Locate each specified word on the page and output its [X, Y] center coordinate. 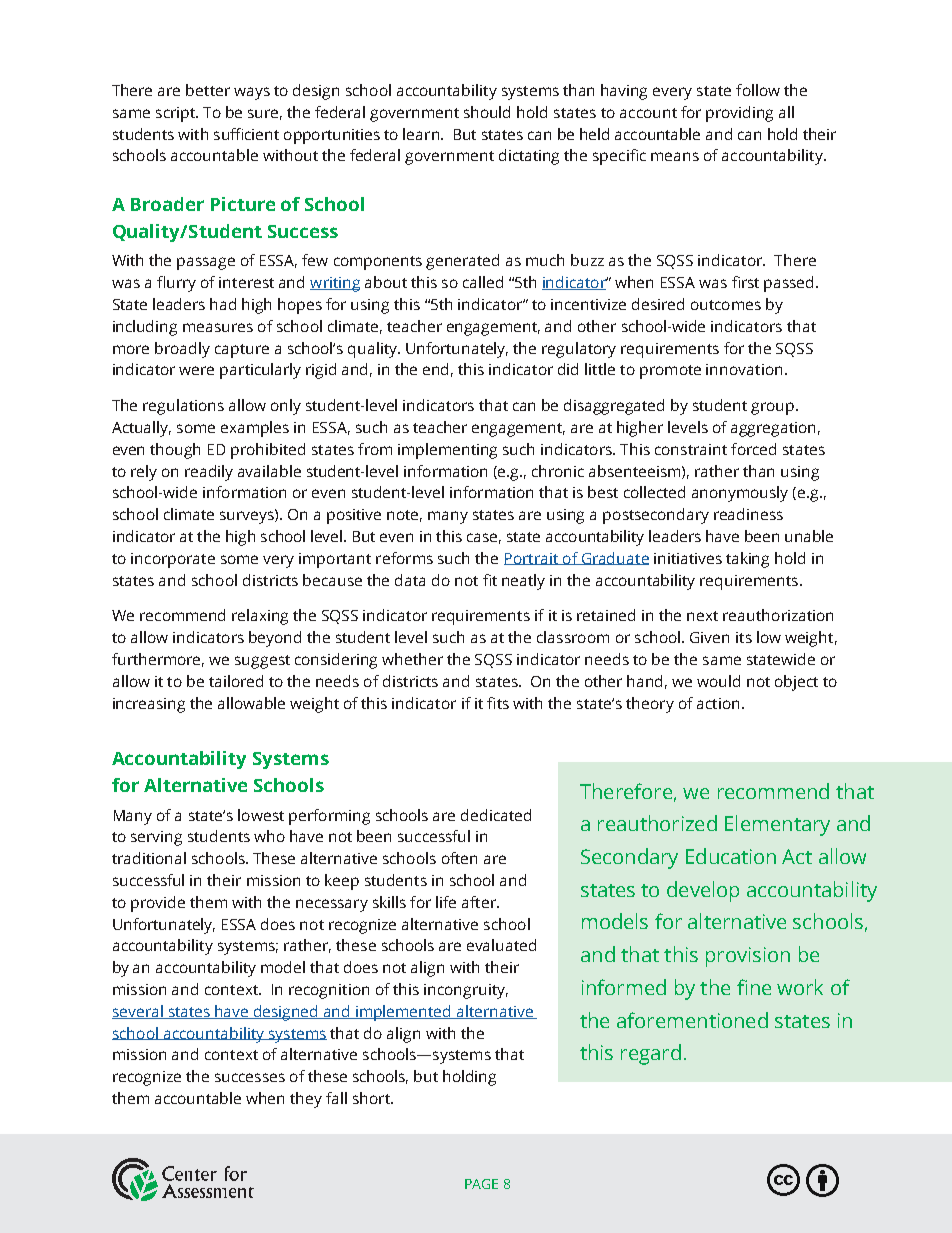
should [487, 112]
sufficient [246, 134]
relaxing [260, 617]
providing [739, 114]
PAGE [481, 1184]
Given [709, 637]
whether [412, 659]
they [306, 1100]
